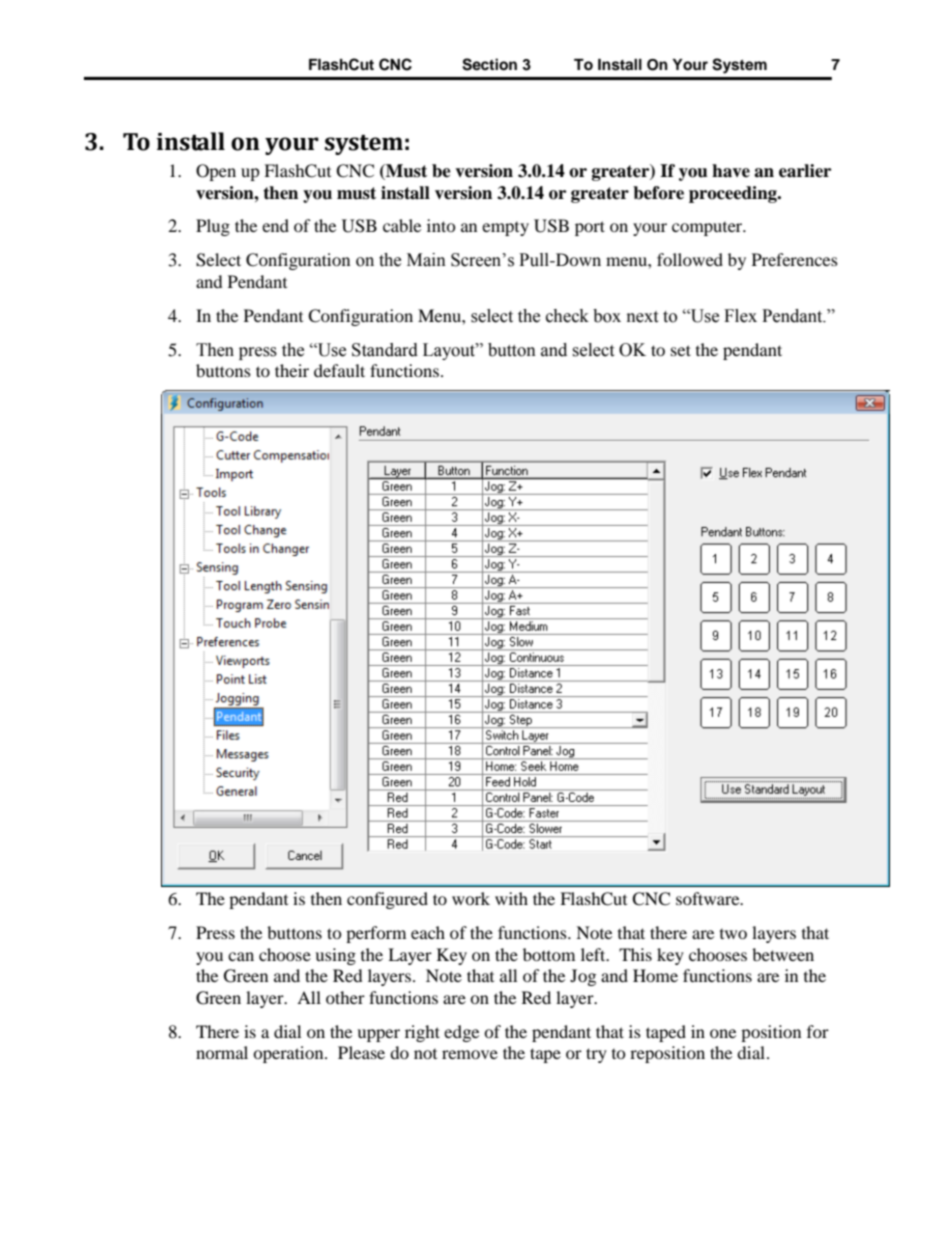 The image size is (952, 1233). Describe the element at coordinates (731, 171) in the document. I see `have` at that location.
